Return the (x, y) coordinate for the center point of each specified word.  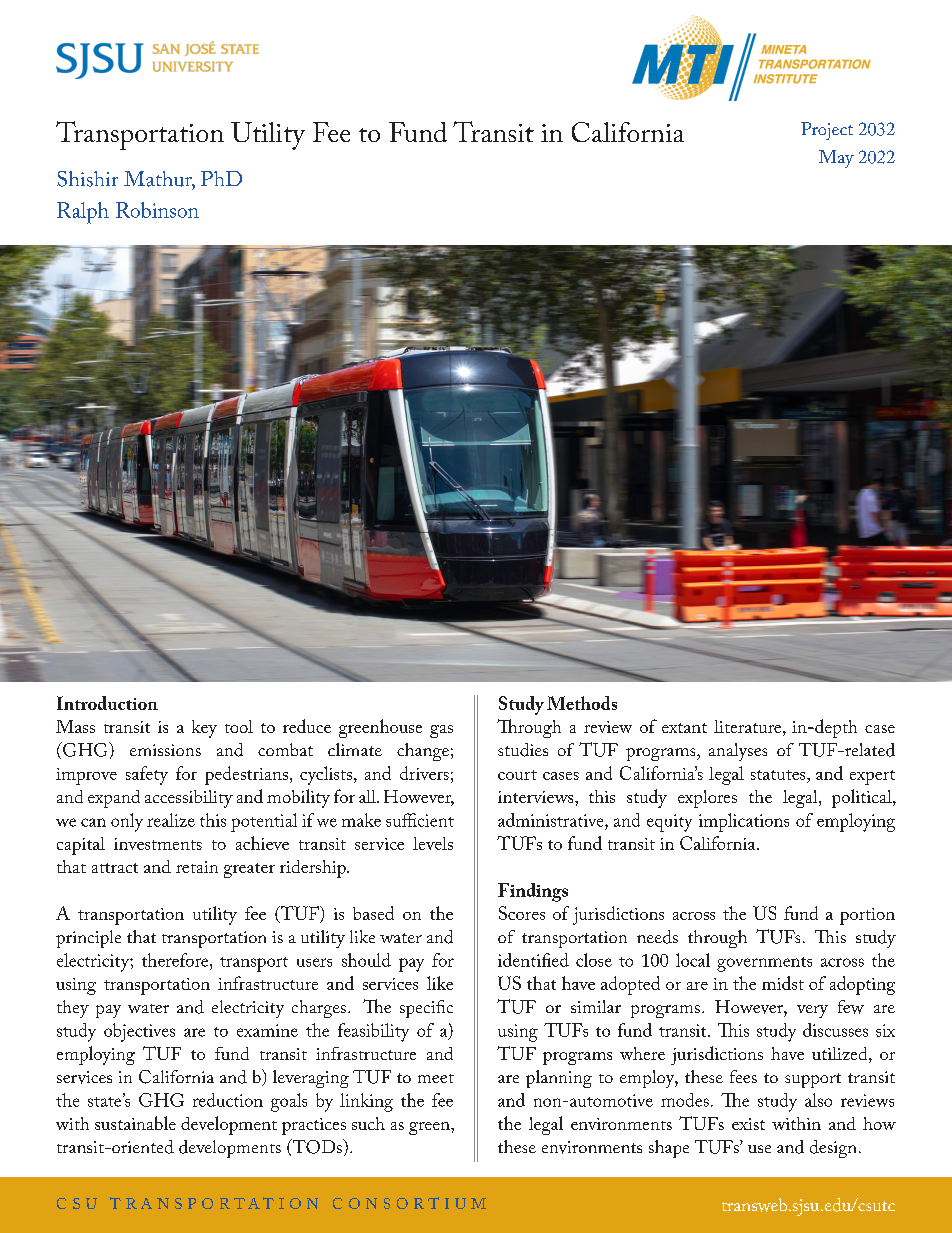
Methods (582, 703)
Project (827, 131)
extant (684, 728)
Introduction (107, 703)
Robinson (157, 210)
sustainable (135, 1123)
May (836, 159)
